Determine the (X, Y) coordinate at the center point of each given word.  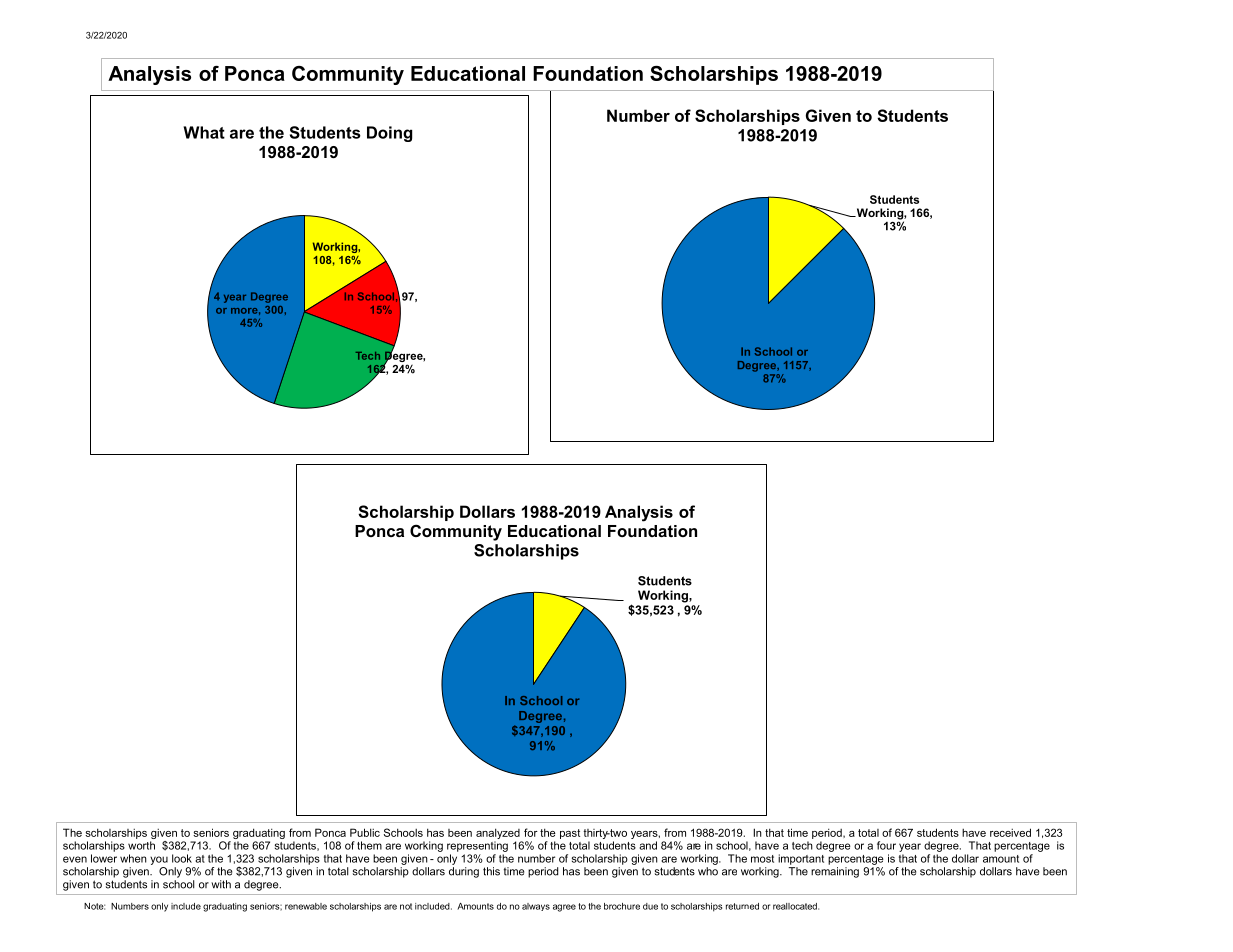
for (531, 832)
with (221, 884)
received (1010, 832)
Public (365, 832)
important (801, 859)
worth (141, 845)
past (570, 834)
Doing (389, 134)
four (886, 845)
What (204, 132)
